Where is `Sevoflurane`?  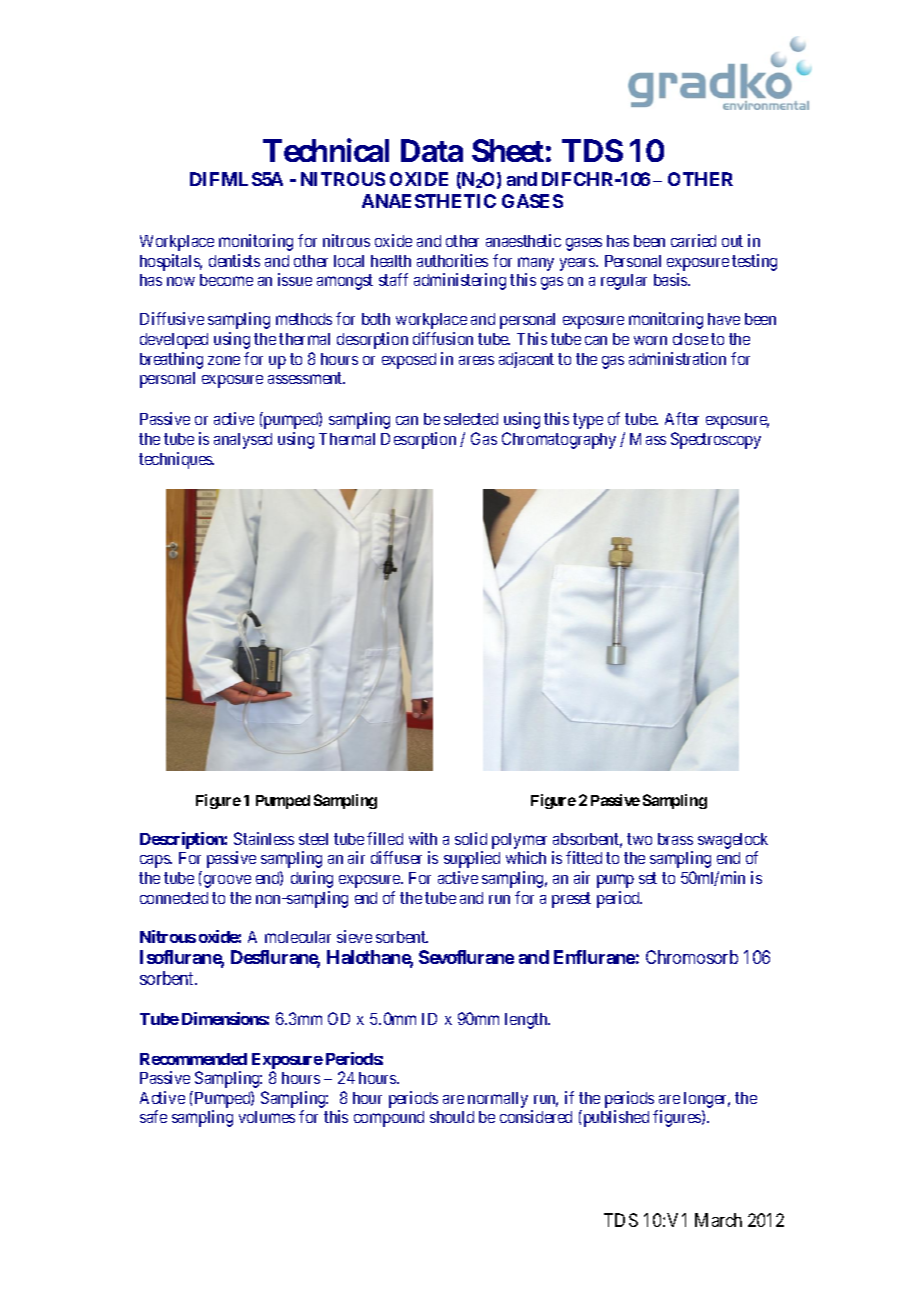 Sevoflurane is located at coordinates (466, 957).
